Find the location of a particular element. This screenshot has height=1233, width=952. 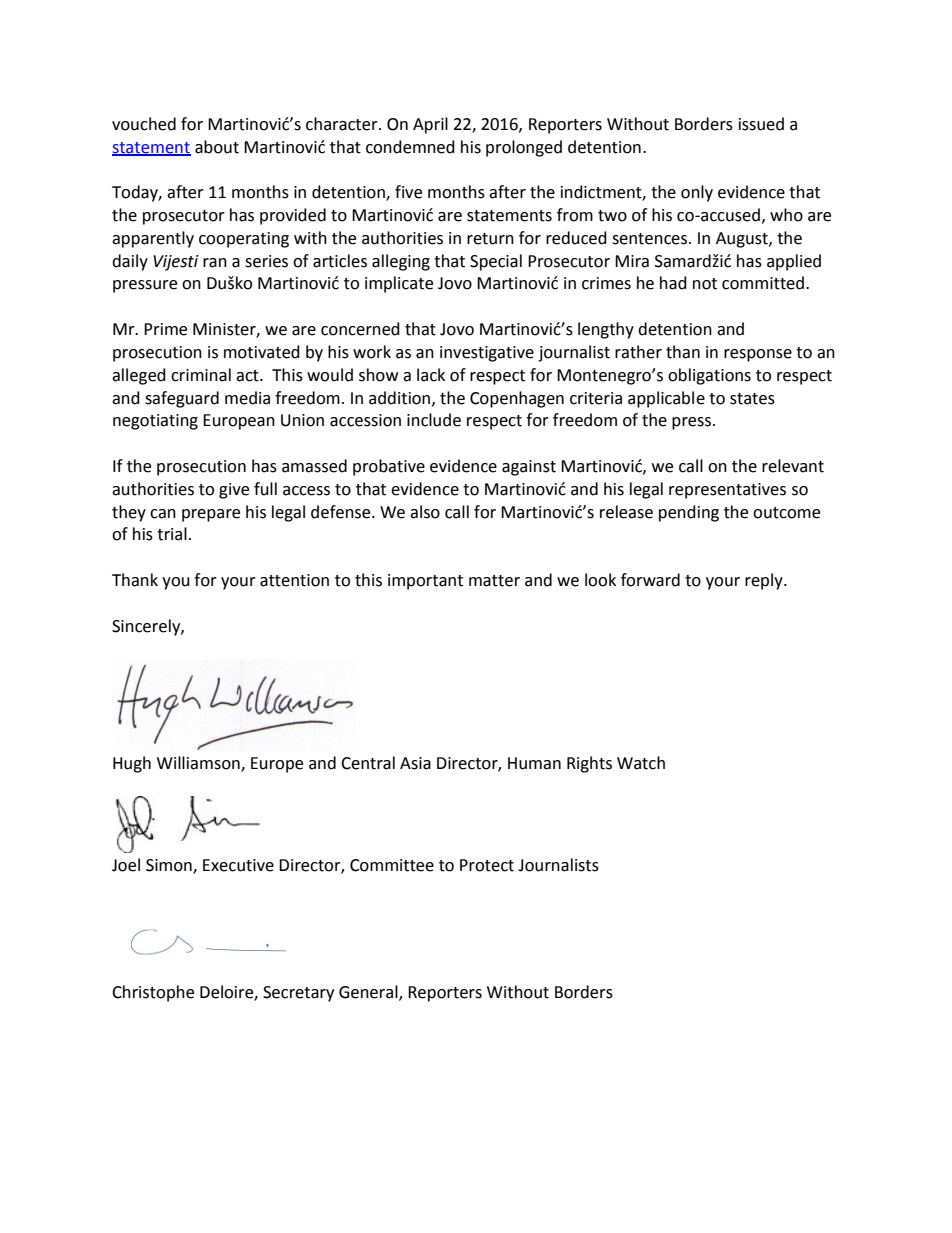

matter is located at coordinates (494, 581).
